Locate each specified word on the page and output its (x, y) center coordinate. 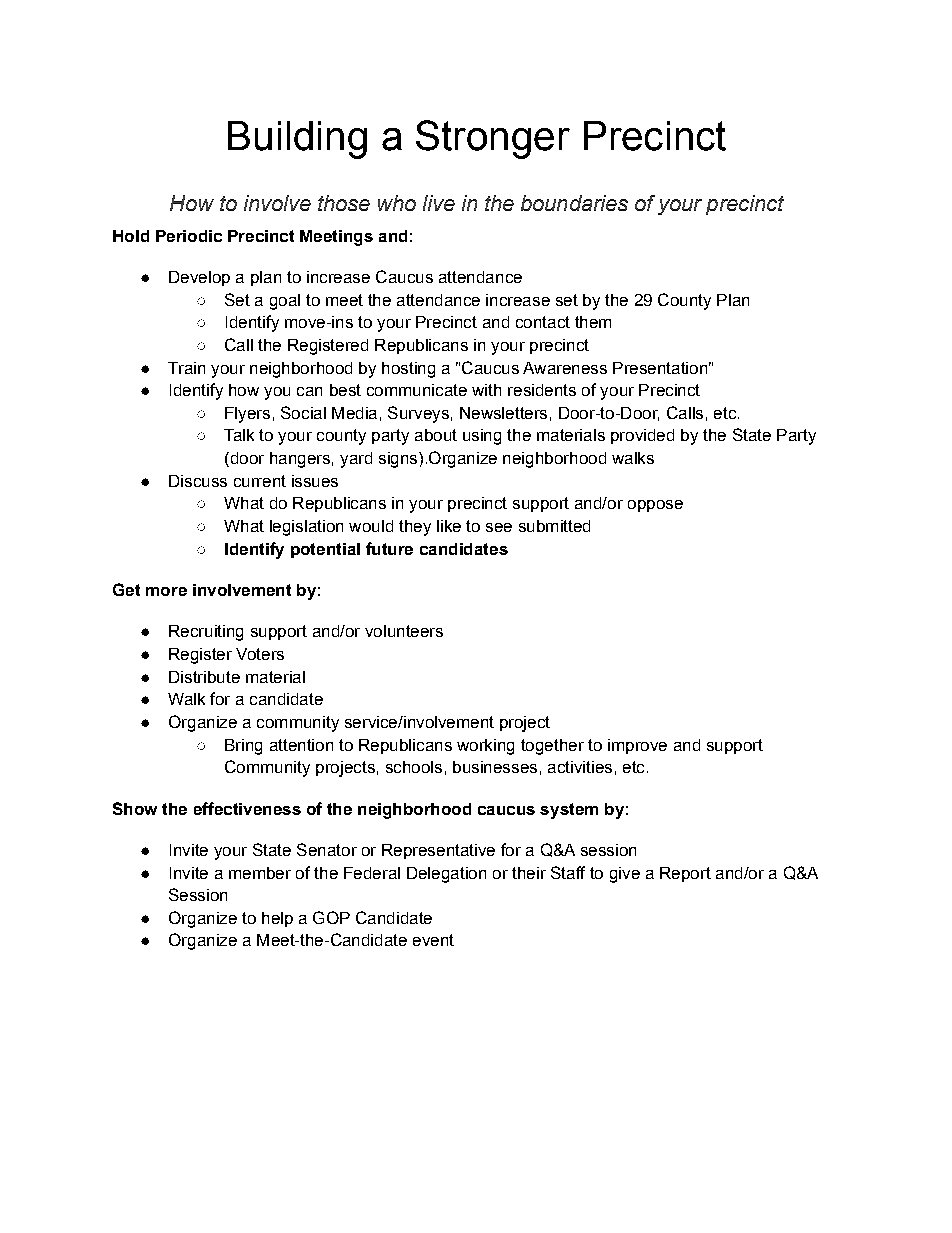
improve (637, 746)
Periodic (189, 236)
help (277, 919)
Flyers (247, 415)
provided (642, 436)
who (397, 203)
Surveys (418, 414)
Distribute (204, 677)
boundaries (574, 203)
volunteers (404, 631)
